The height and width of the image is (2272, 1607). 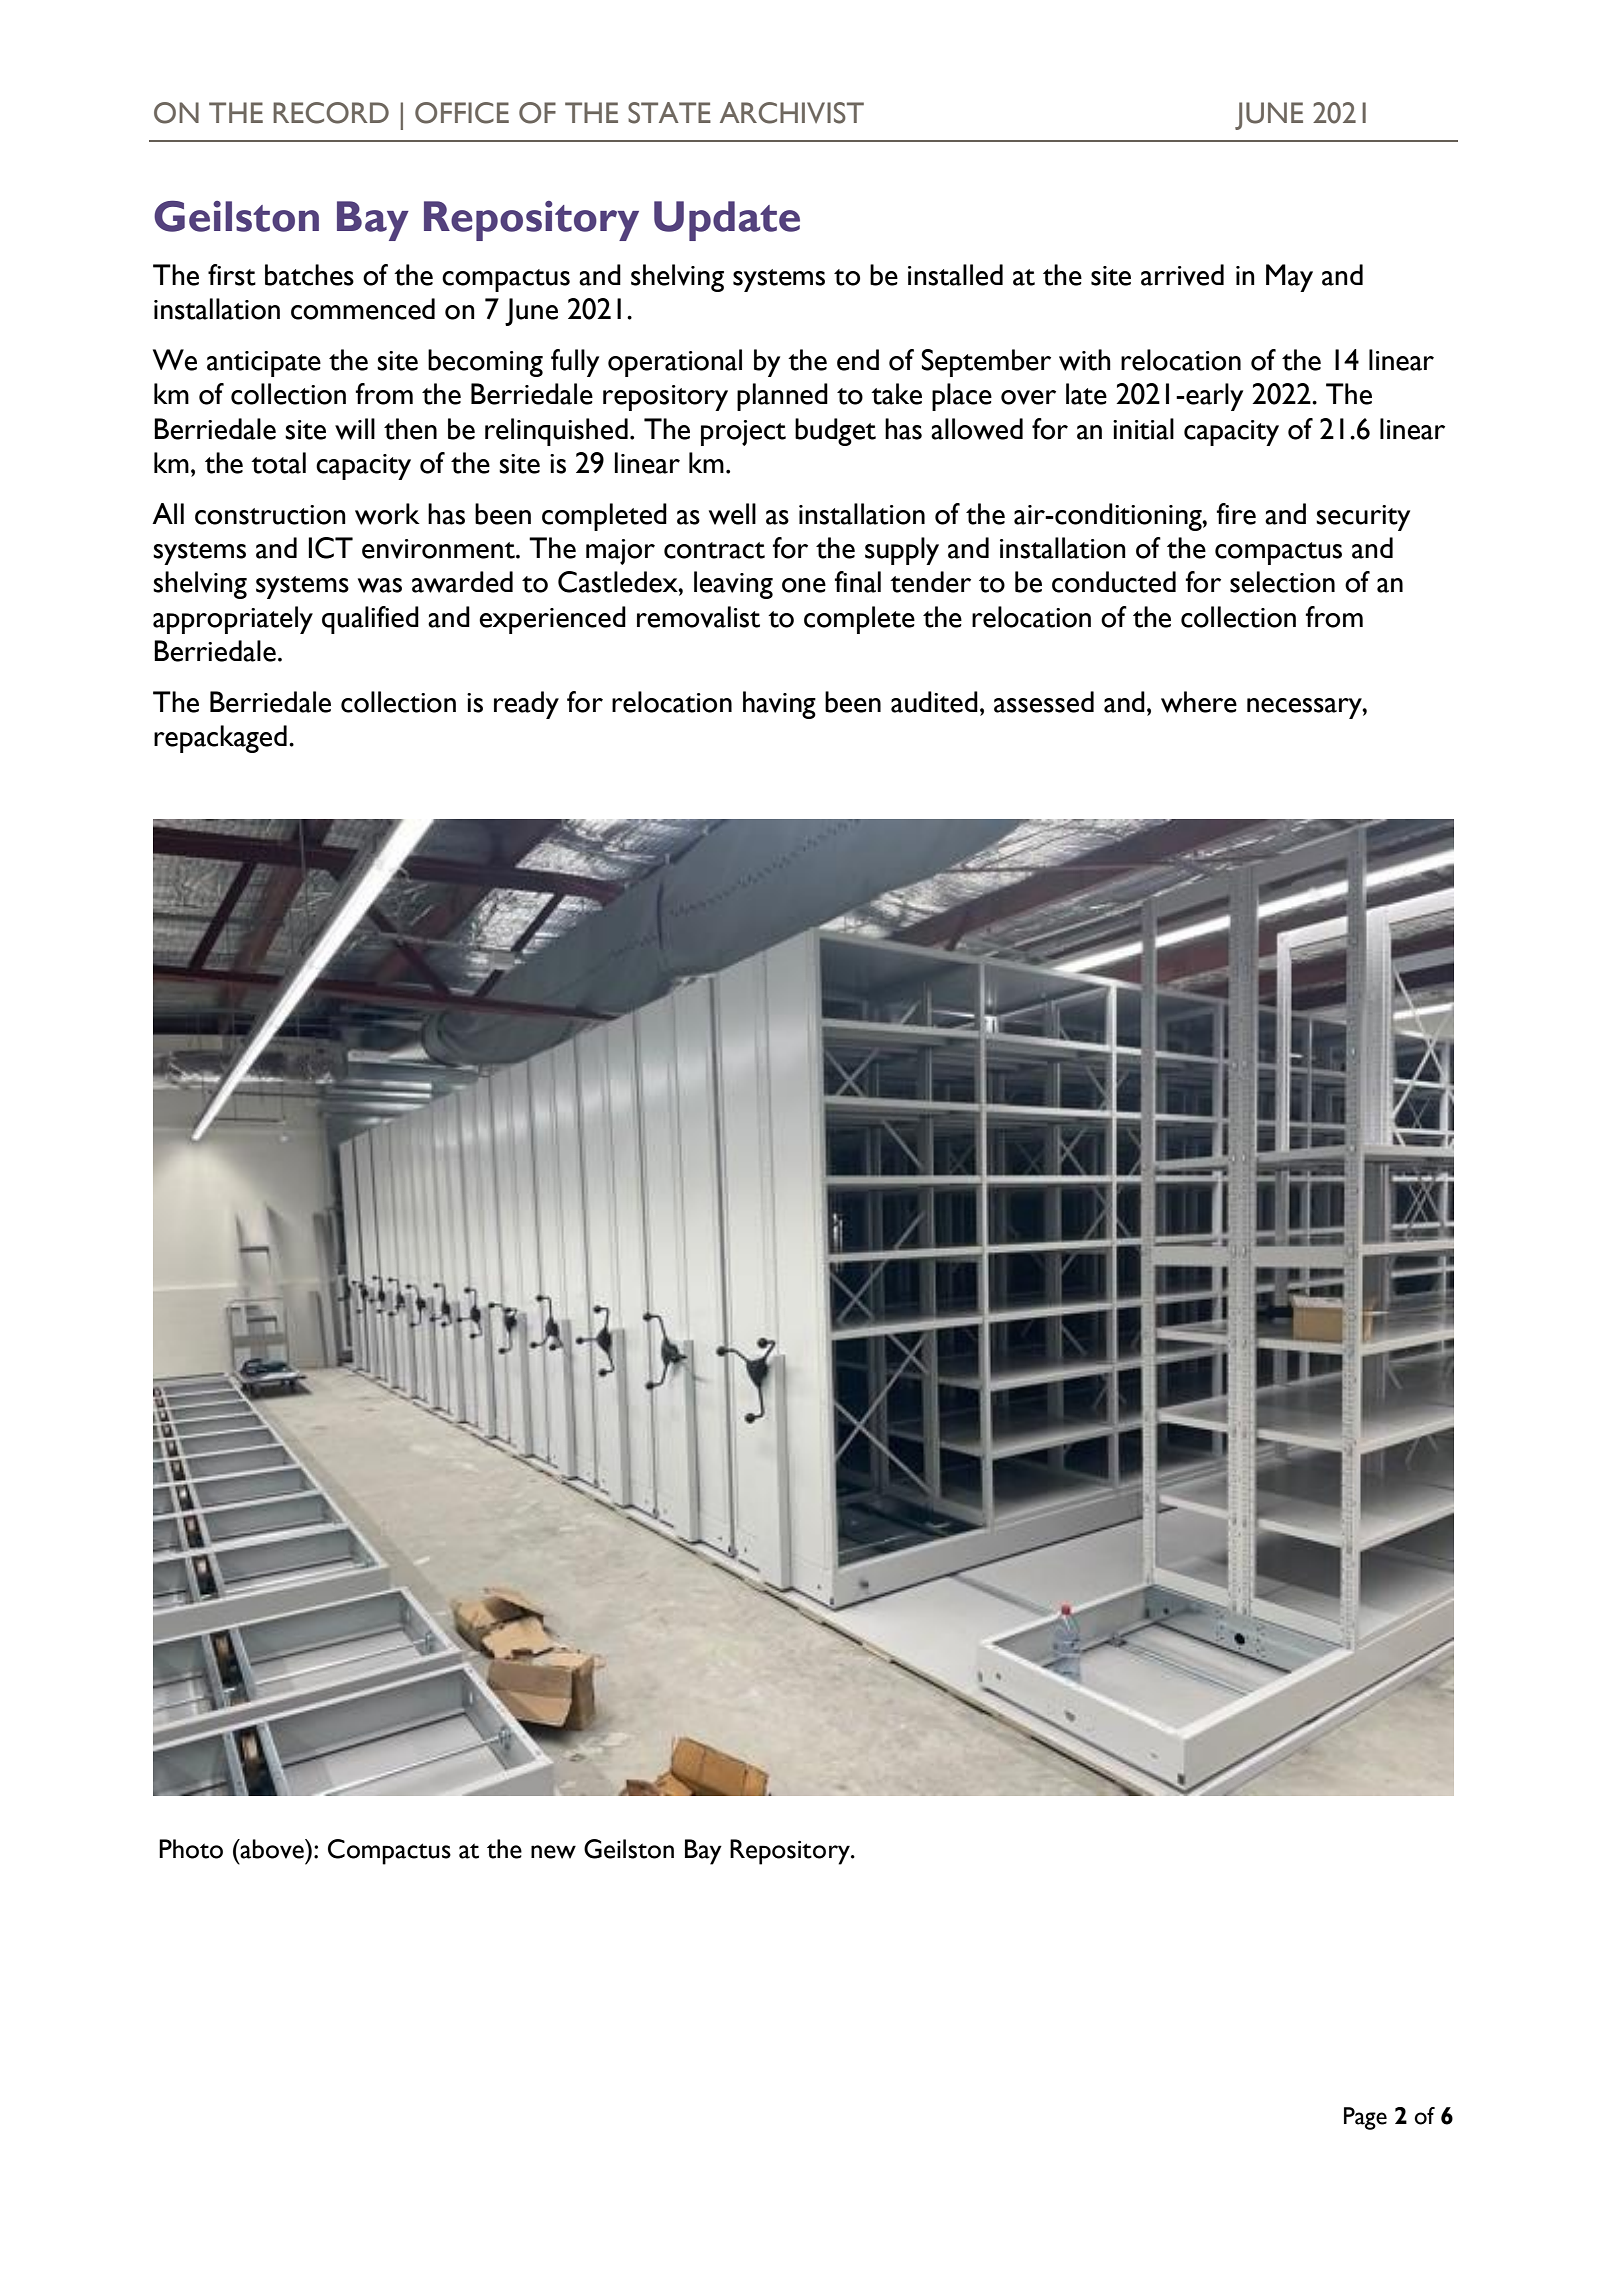 What do you see at coordinates (1044, 702) in the image?
I see `assessed` at bounding box center [1044, 702].
